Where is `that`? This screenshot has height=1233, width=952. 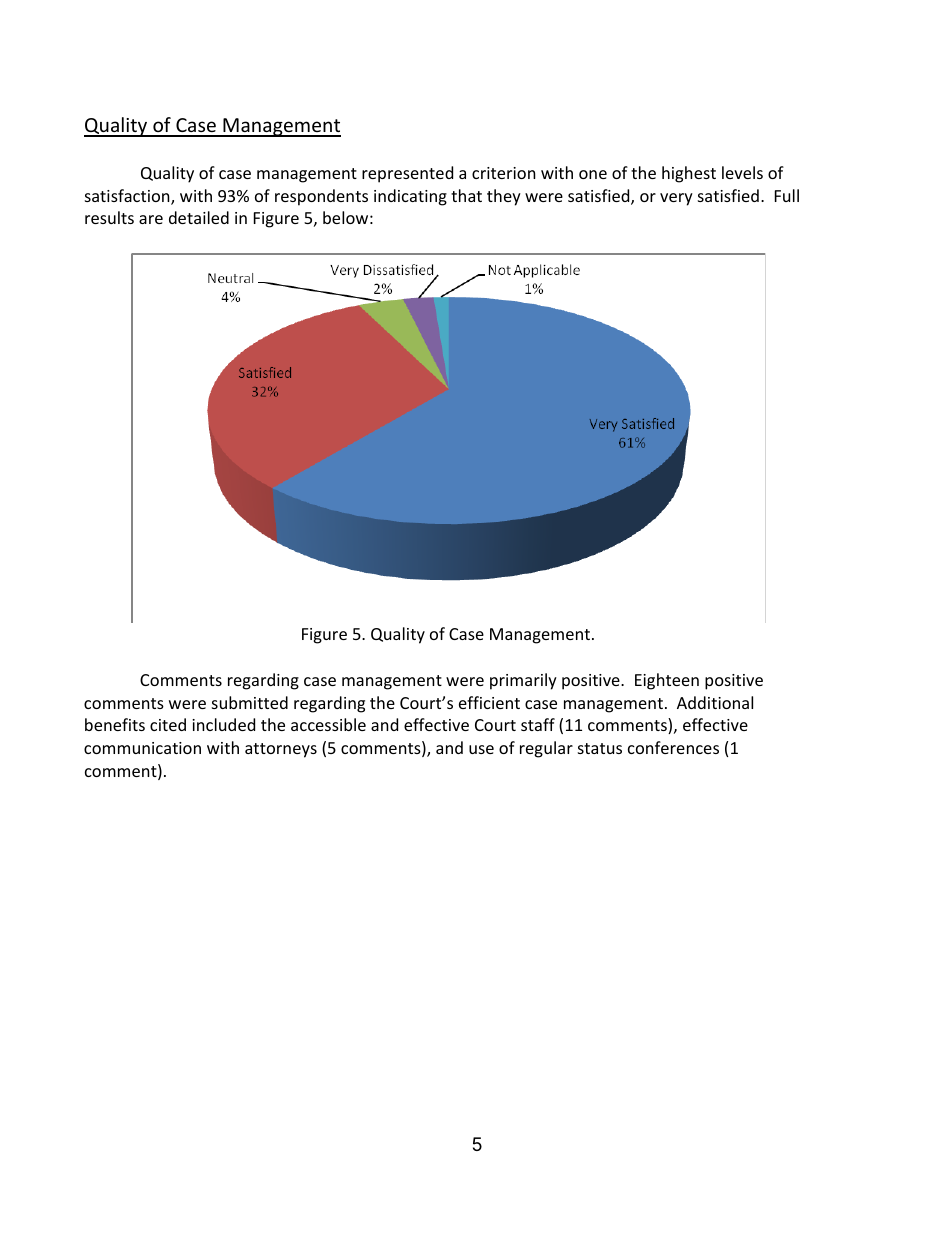 that is located at coordinates (466, 195).
